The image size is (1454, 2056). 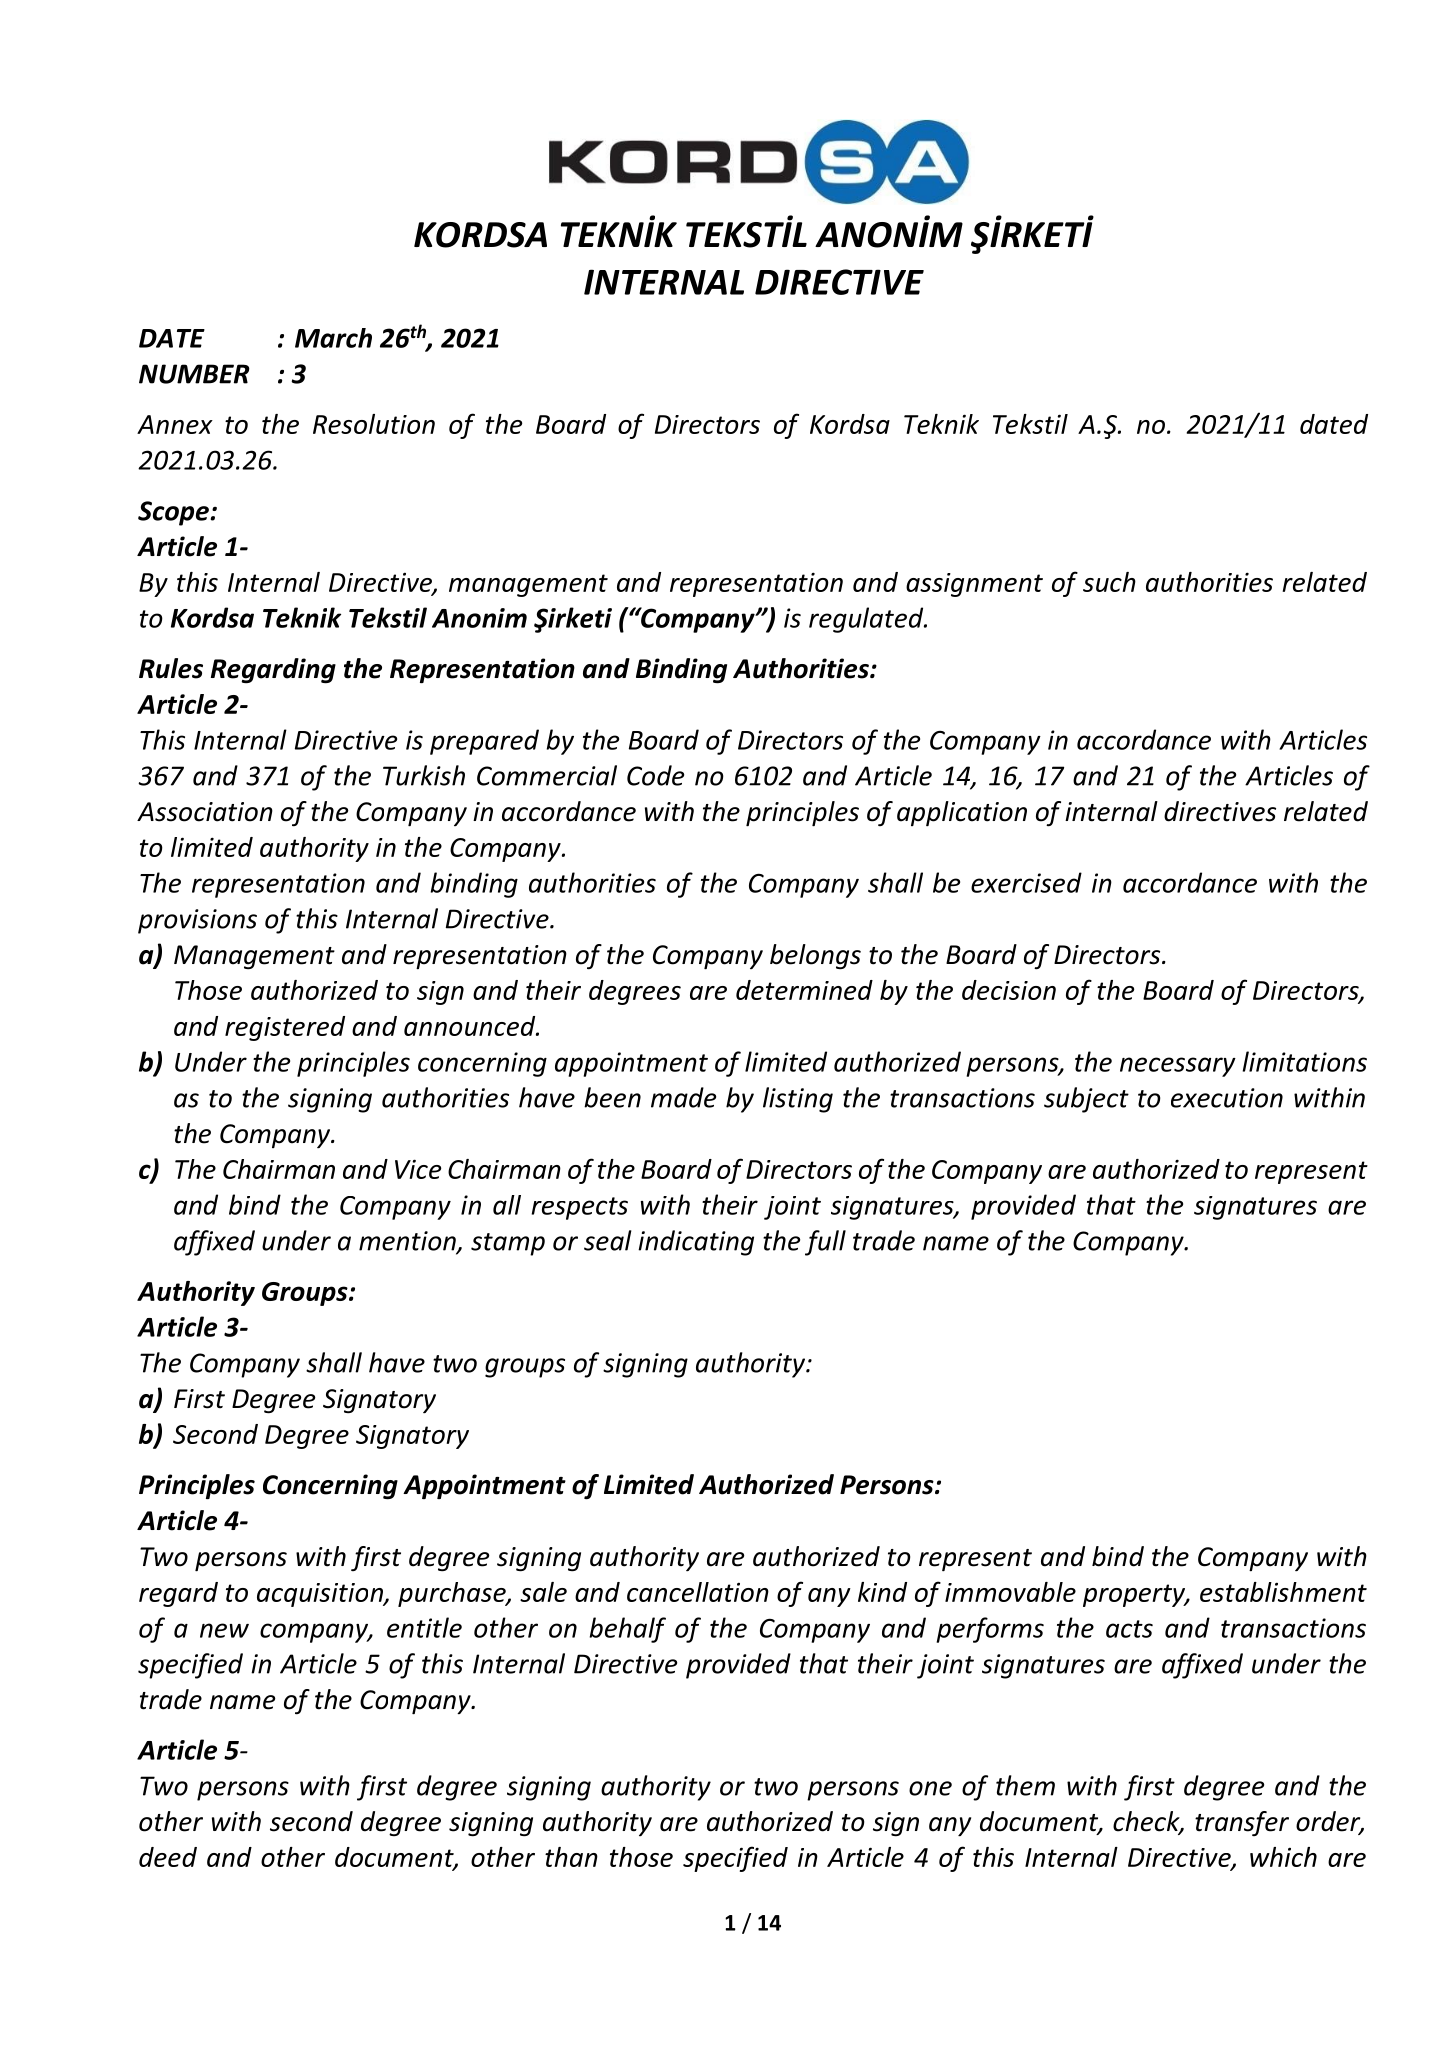 I want to click on Resolution, so click(x=374, y=424).
